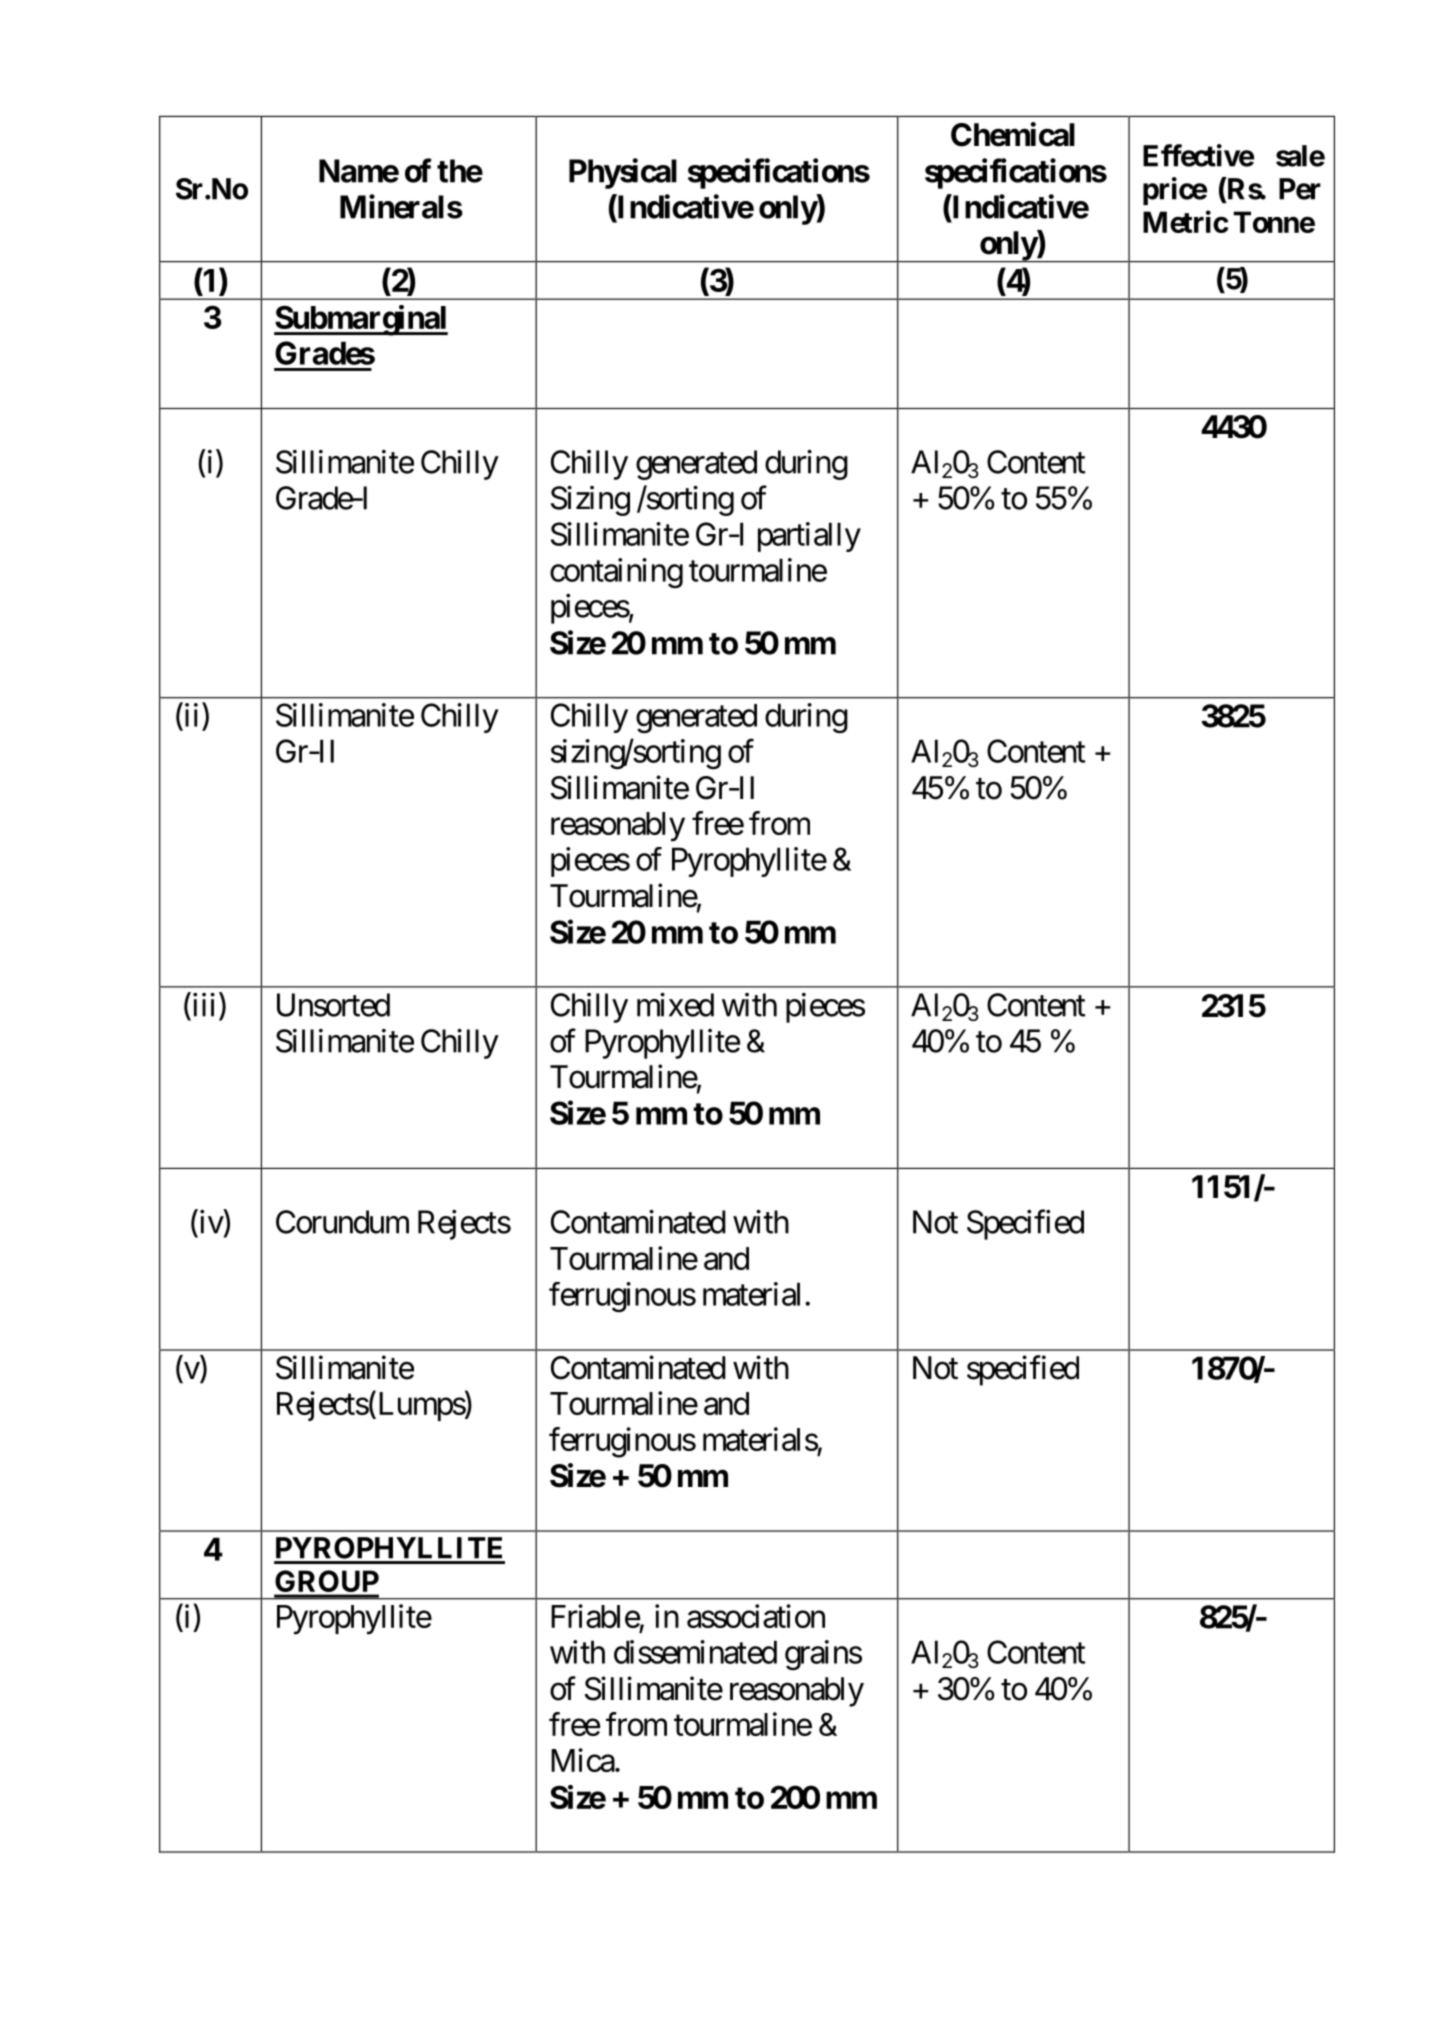 This image has width=1434, height=2029. Describe the element at coordinates (809, 537) in the image. I see `partially` at that location.
